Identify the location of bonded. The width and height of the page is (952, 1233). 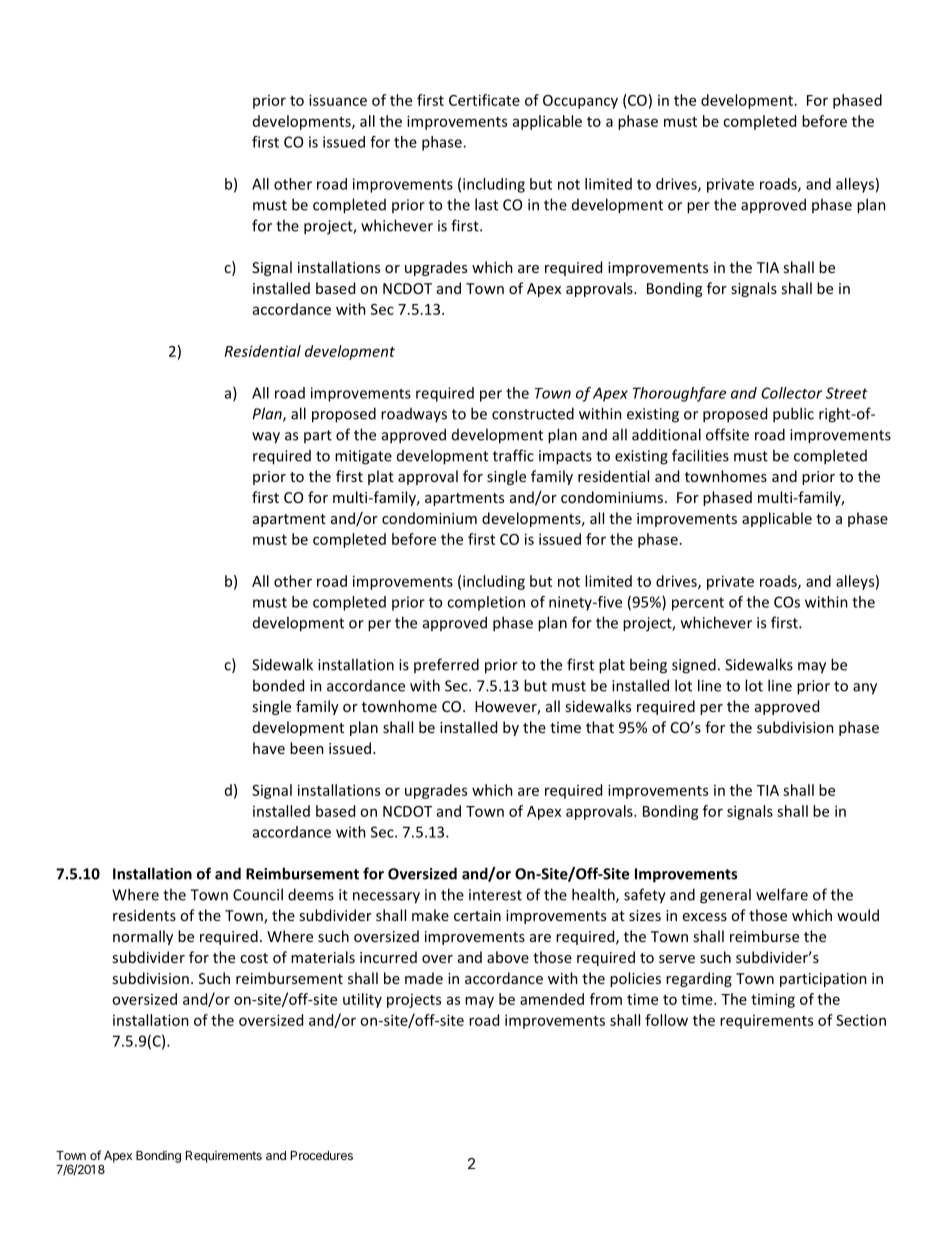
(278, 685).
